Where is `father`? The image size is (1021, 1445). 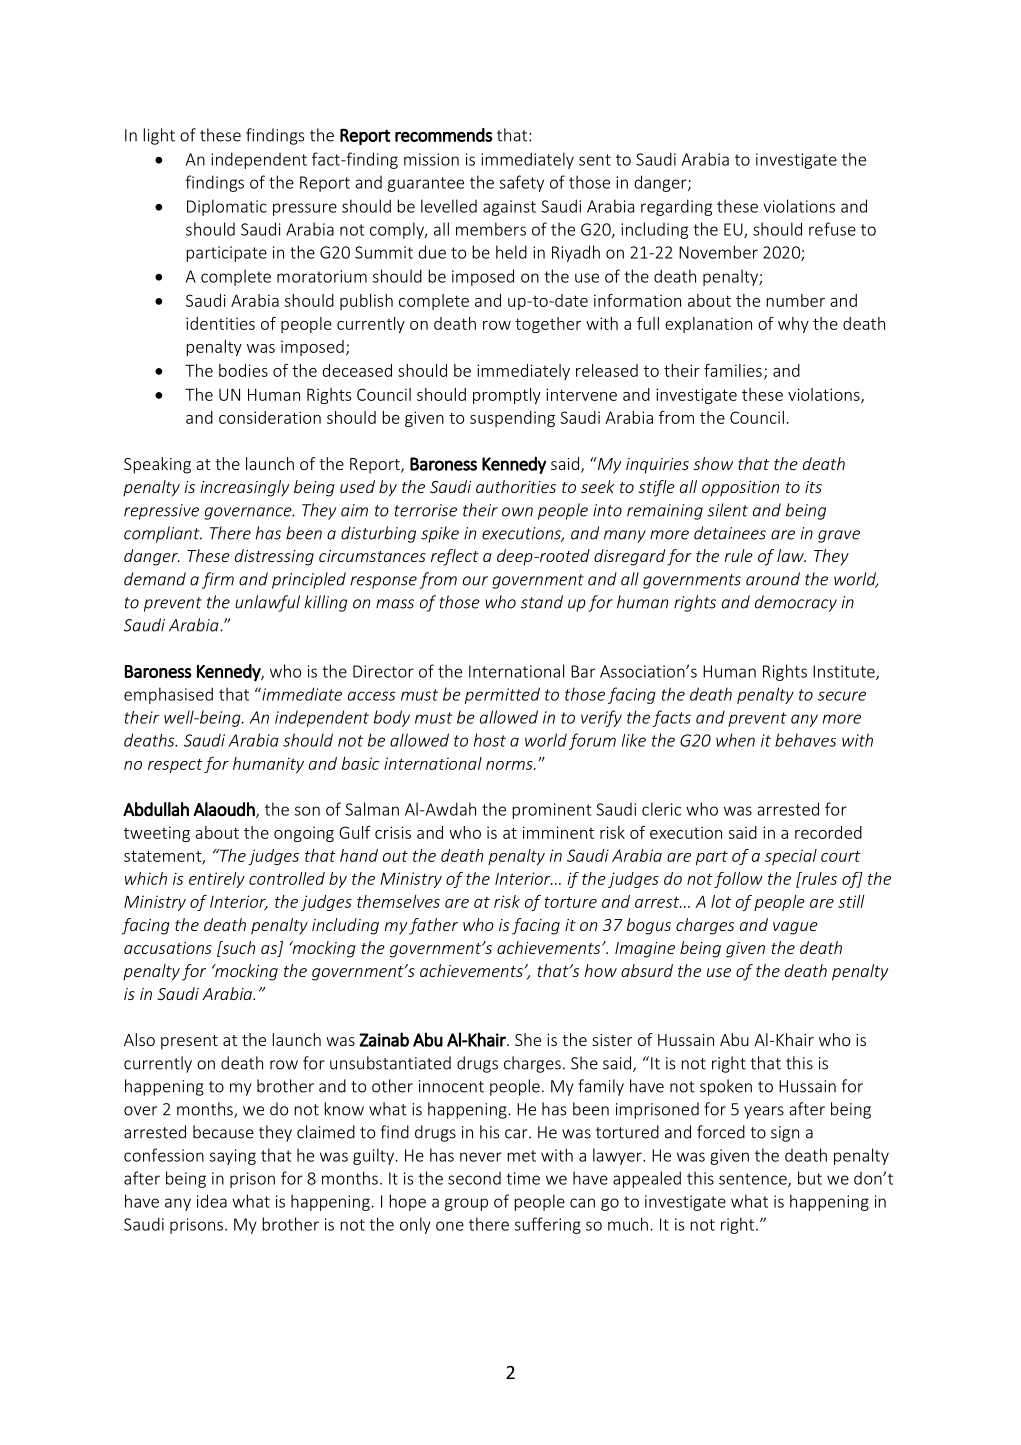
father is located at coordinates (433, 926).
